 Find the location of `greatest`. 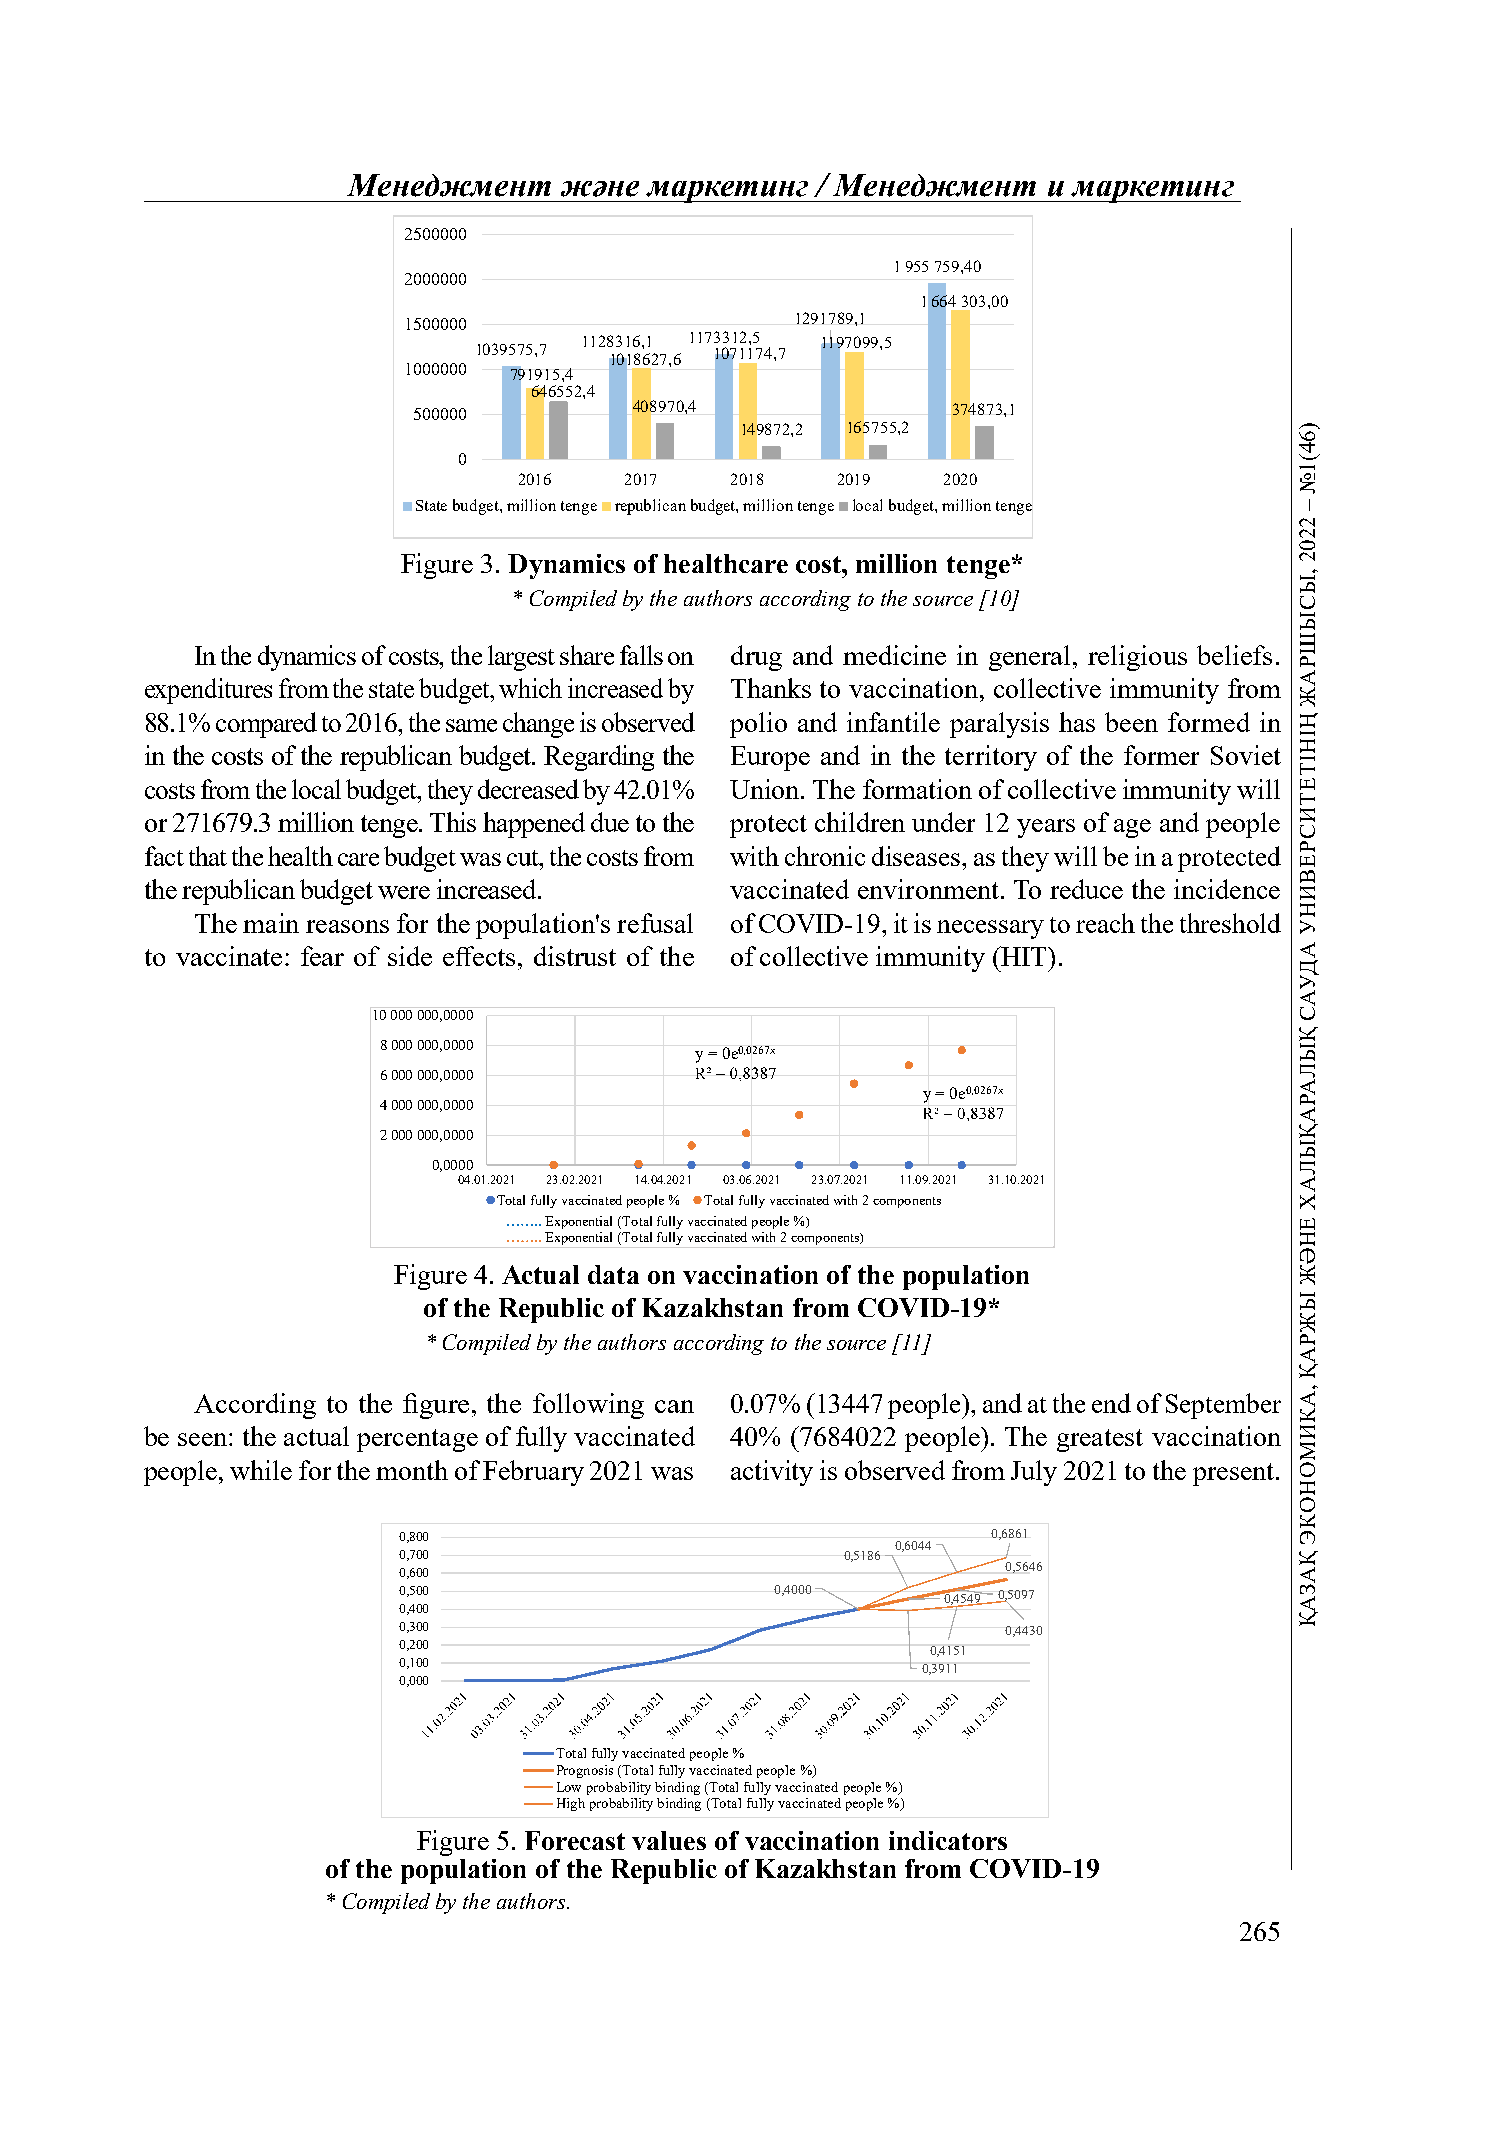

greatest is located at coordinates (1100, 1440).
